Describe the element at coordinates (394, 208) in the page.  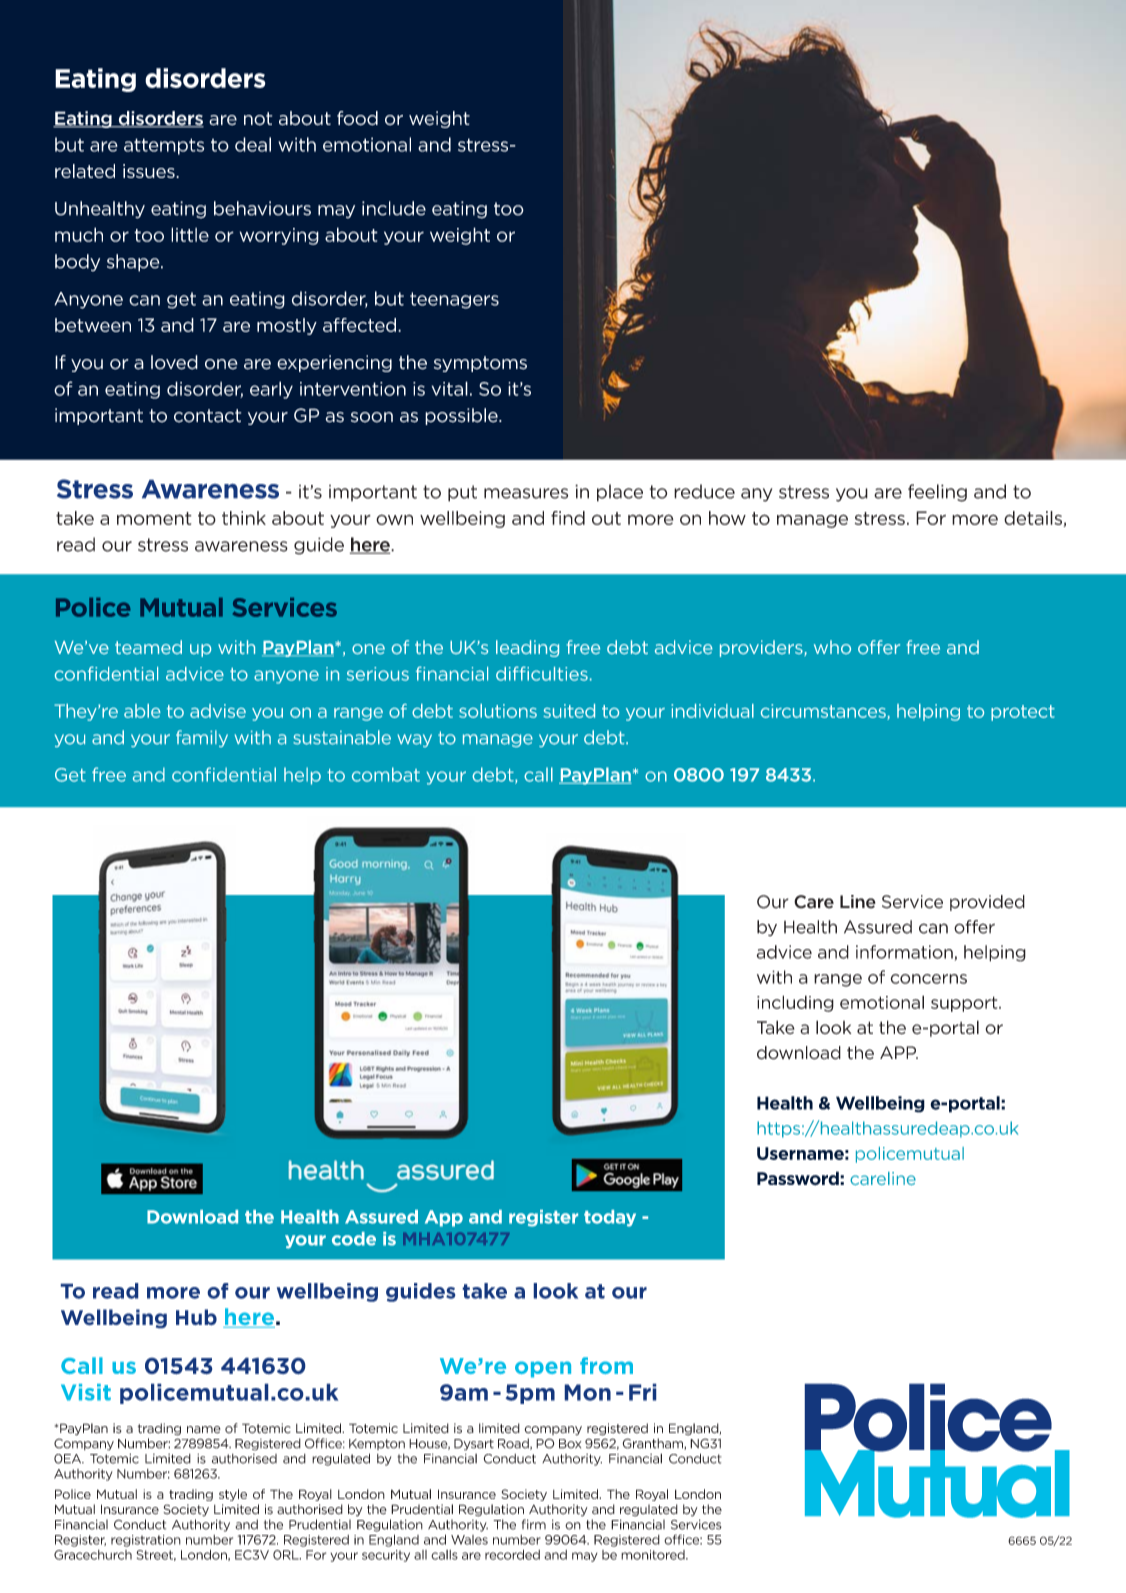
I see `include` at that location.
